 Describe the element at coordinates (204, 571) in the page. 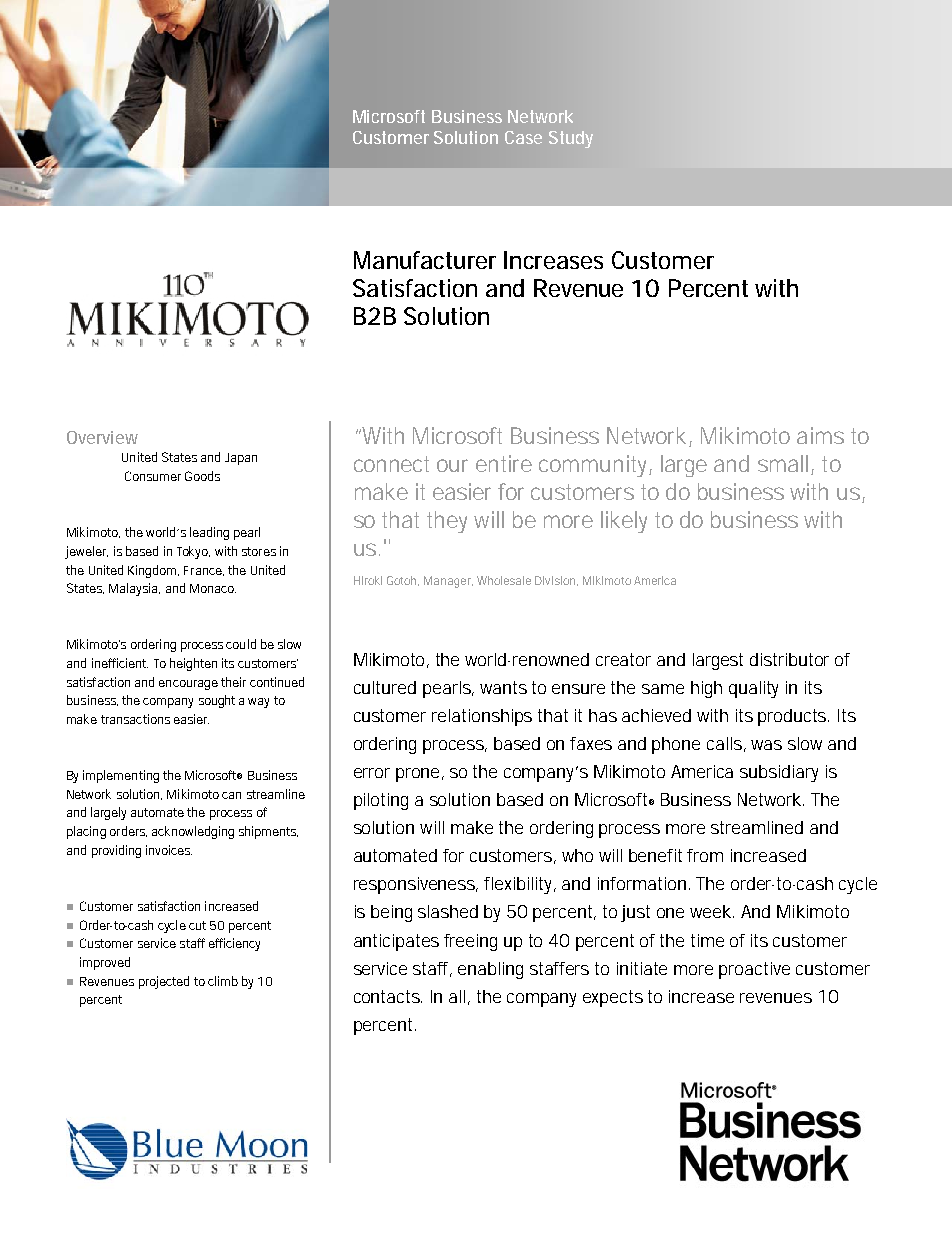

I see `France` at that location.
